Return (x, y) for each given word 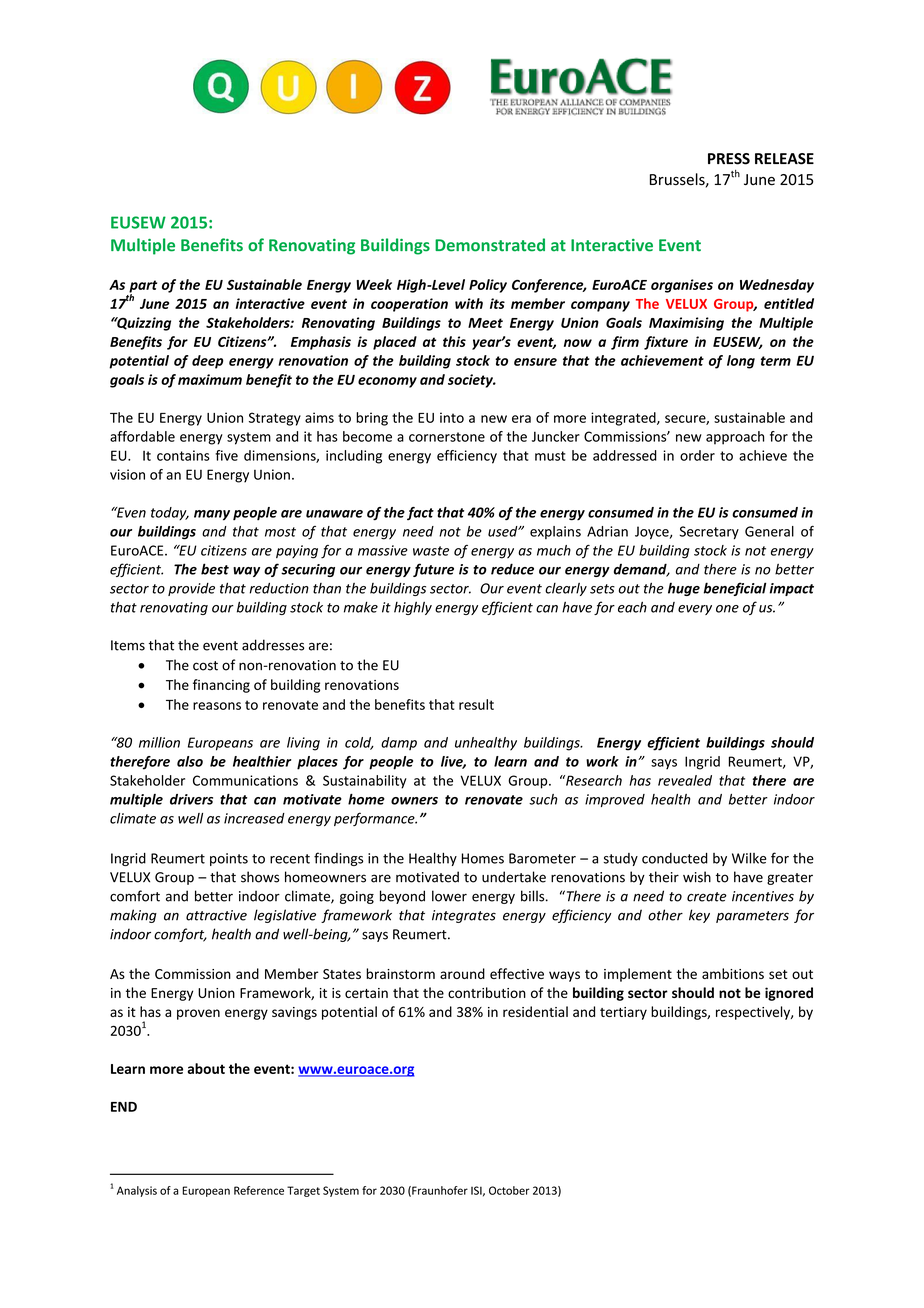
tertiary (623, 1013)
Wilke (749, 858)
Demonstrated (490, 245)
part (143, 287)
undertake (514, 877)
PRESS (729, 159)
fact (420, 513)
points (229, 859)
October (509, 1190)
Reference (259, 1190)
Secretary (709, 532)
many (212, 515)
